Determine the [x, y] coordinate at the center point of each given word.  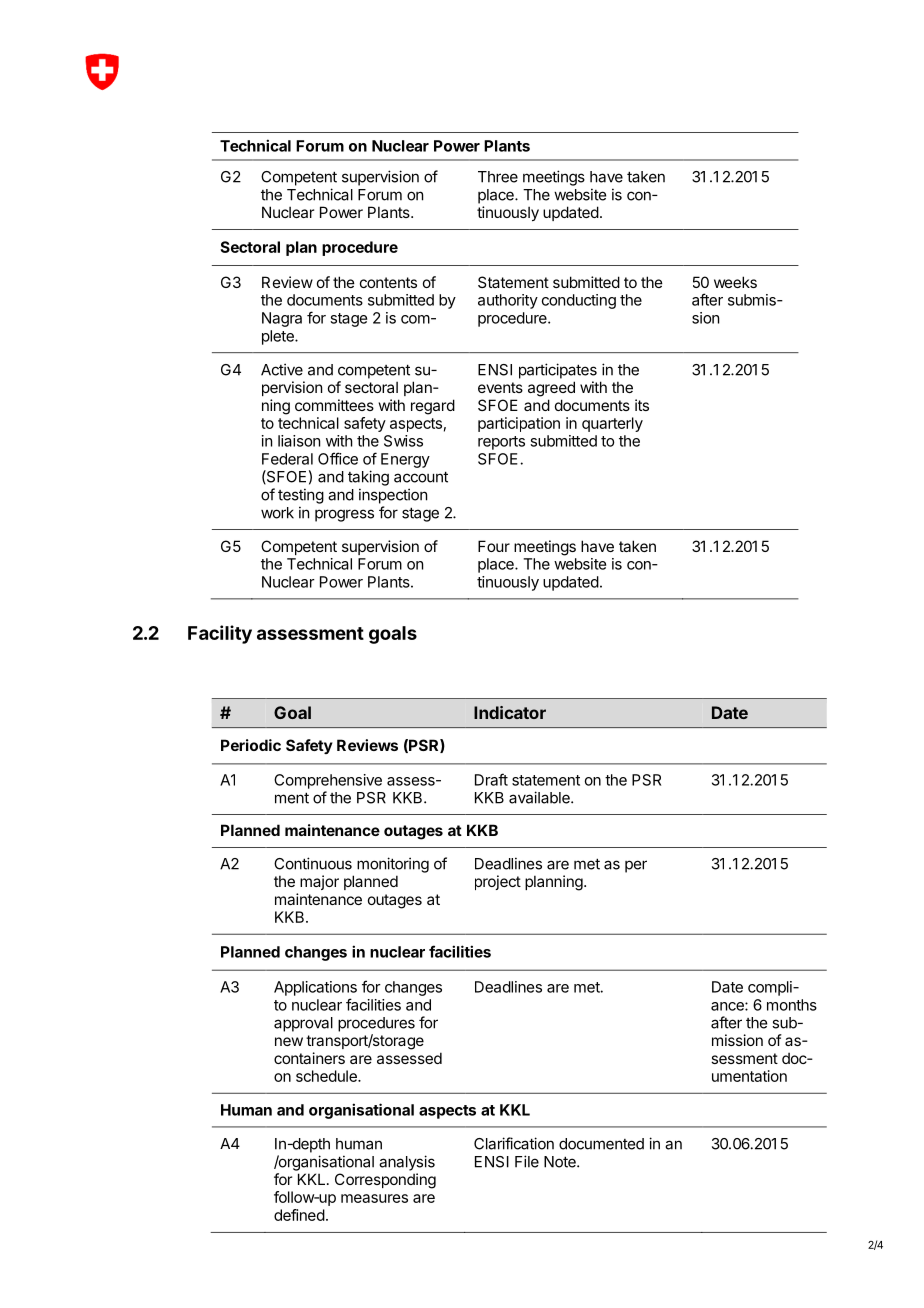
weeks [735, 282]
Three [498, 177]
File [527, 1161]
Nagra [282, 319]
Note [561, 1162]
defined [299, 1215]
